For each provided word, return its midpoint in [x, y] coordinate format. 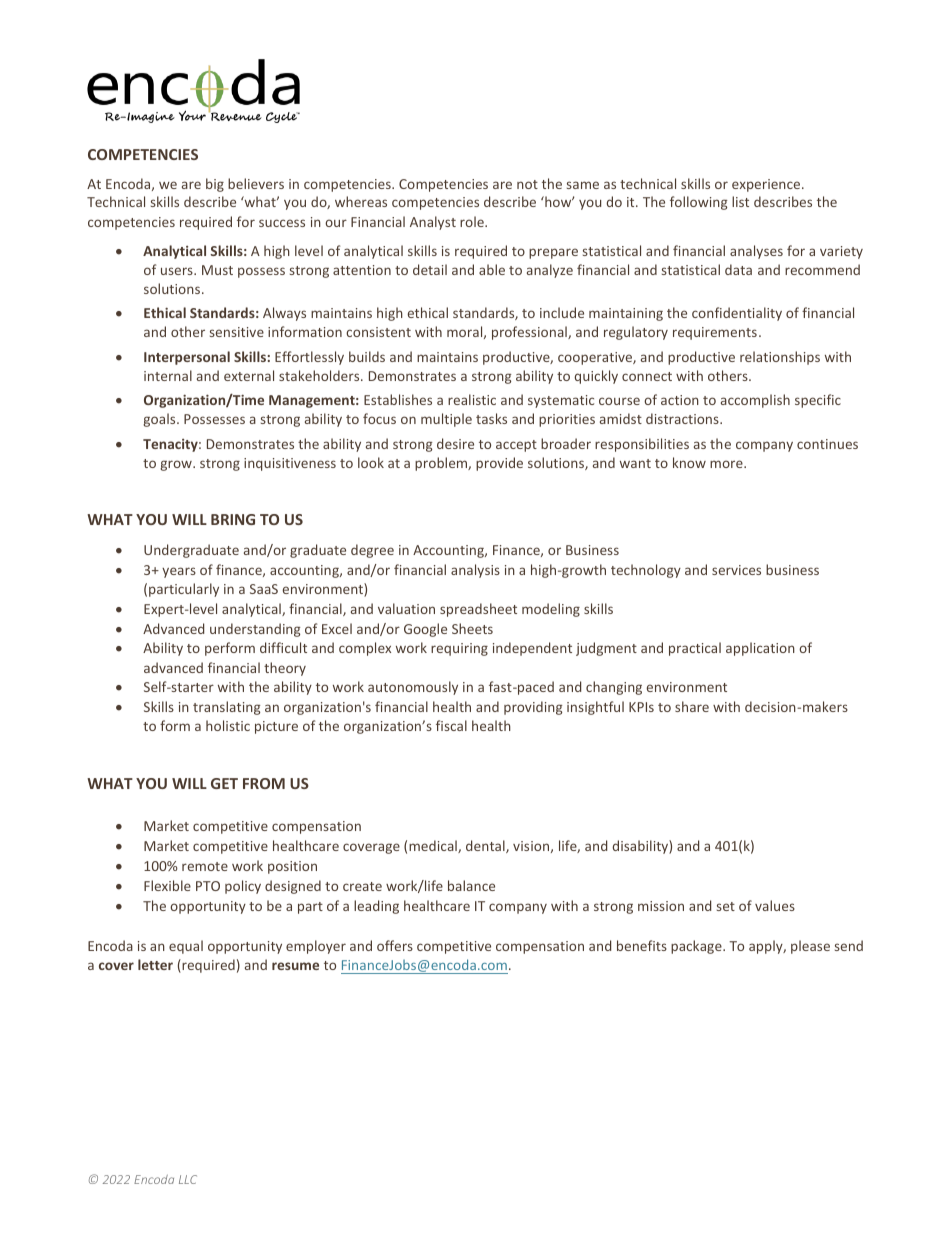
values [775, 905]
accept [516, 446]
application [760, 649]
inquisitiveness [290, 464]
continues [827, 444]
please [810, 947]
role [473, 221]
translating [226, 708]
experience [767, 185]
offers [395, 945]
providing [533, 708]
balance [471, 885]
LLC [188, 1179]
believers [256, 183]
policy [243, 887]
